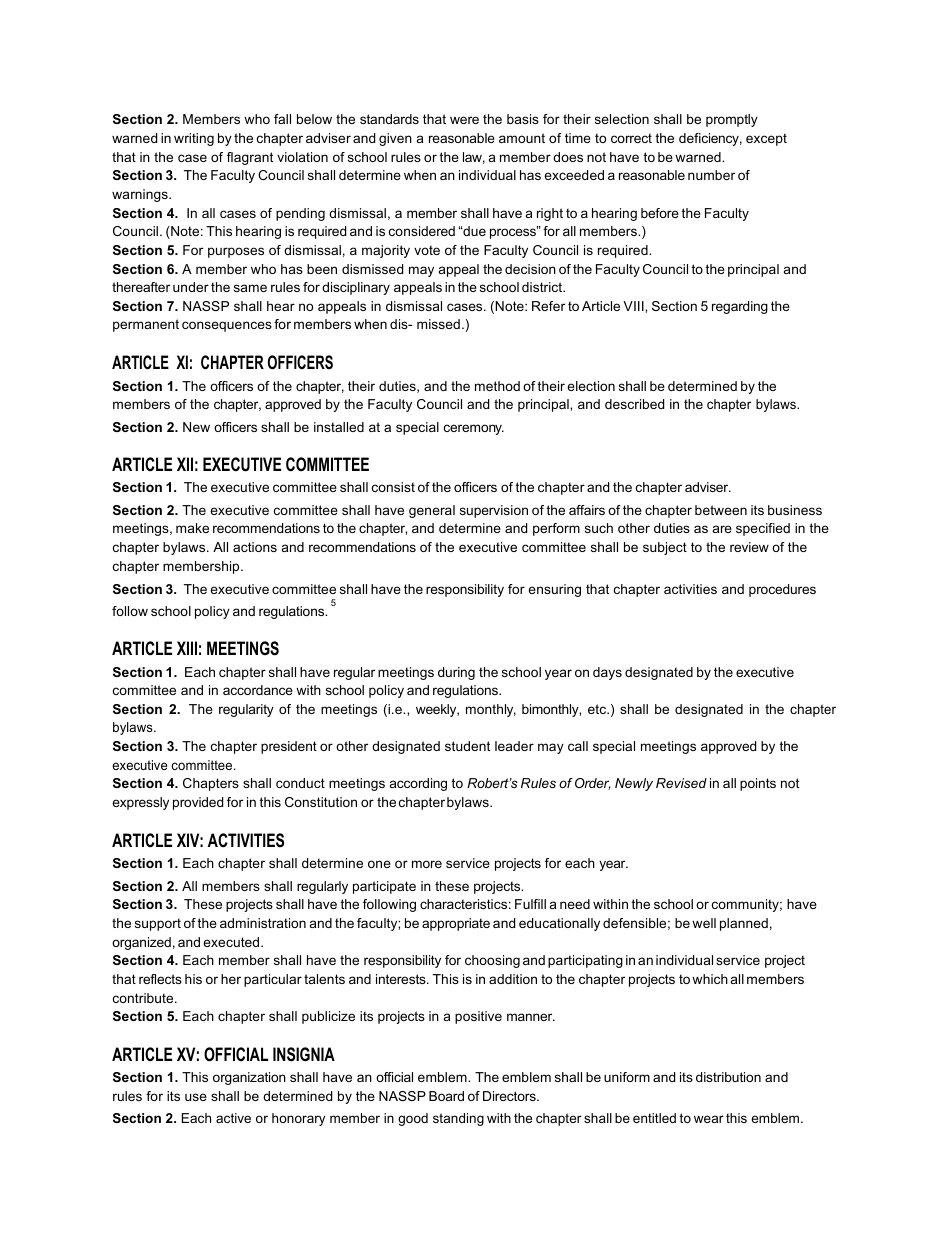  What do you see at coordinates (704, 923) in the image?
I see `well` at bounding box center [704, 923].
